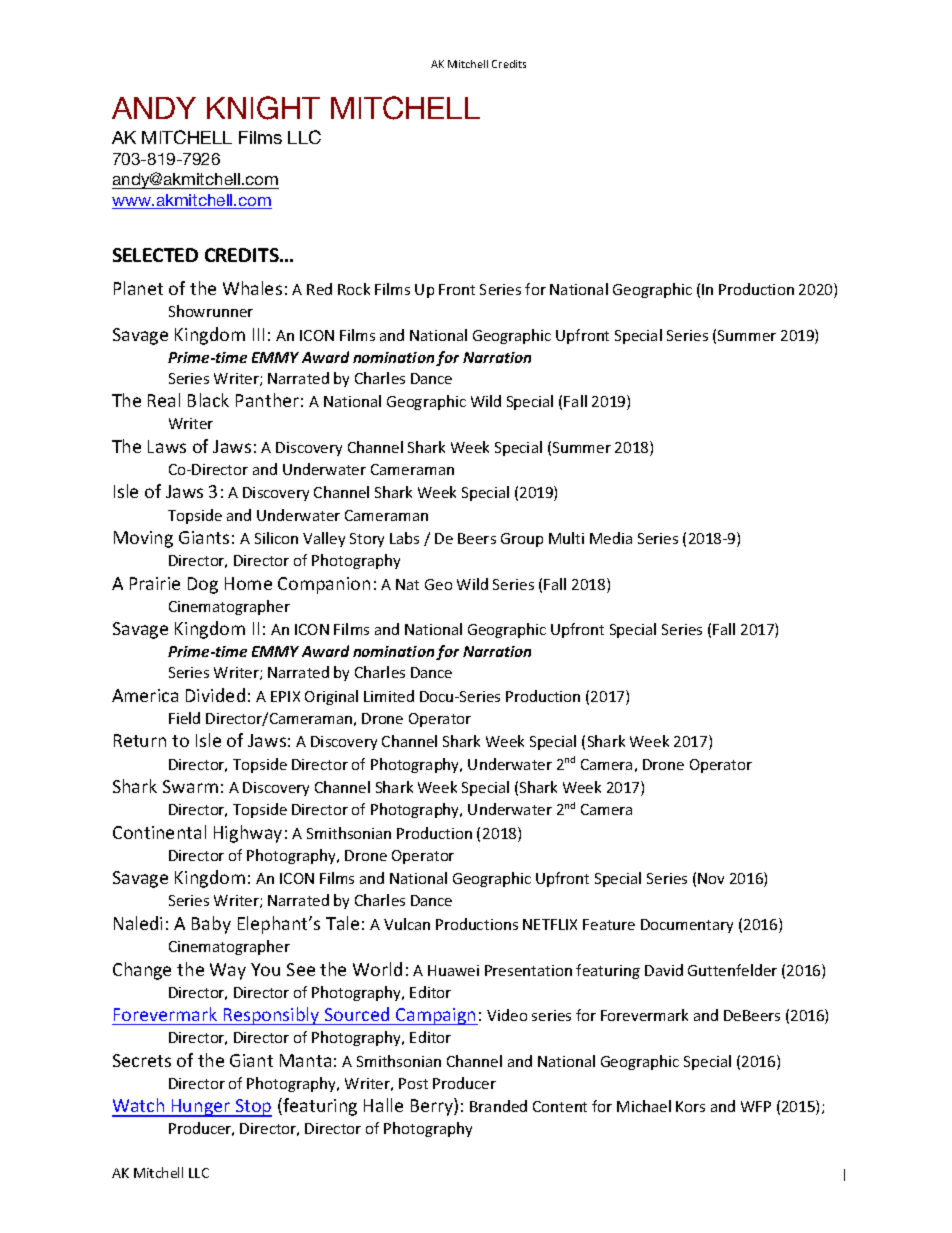  I want to click on Nov, so click(711, 878).
